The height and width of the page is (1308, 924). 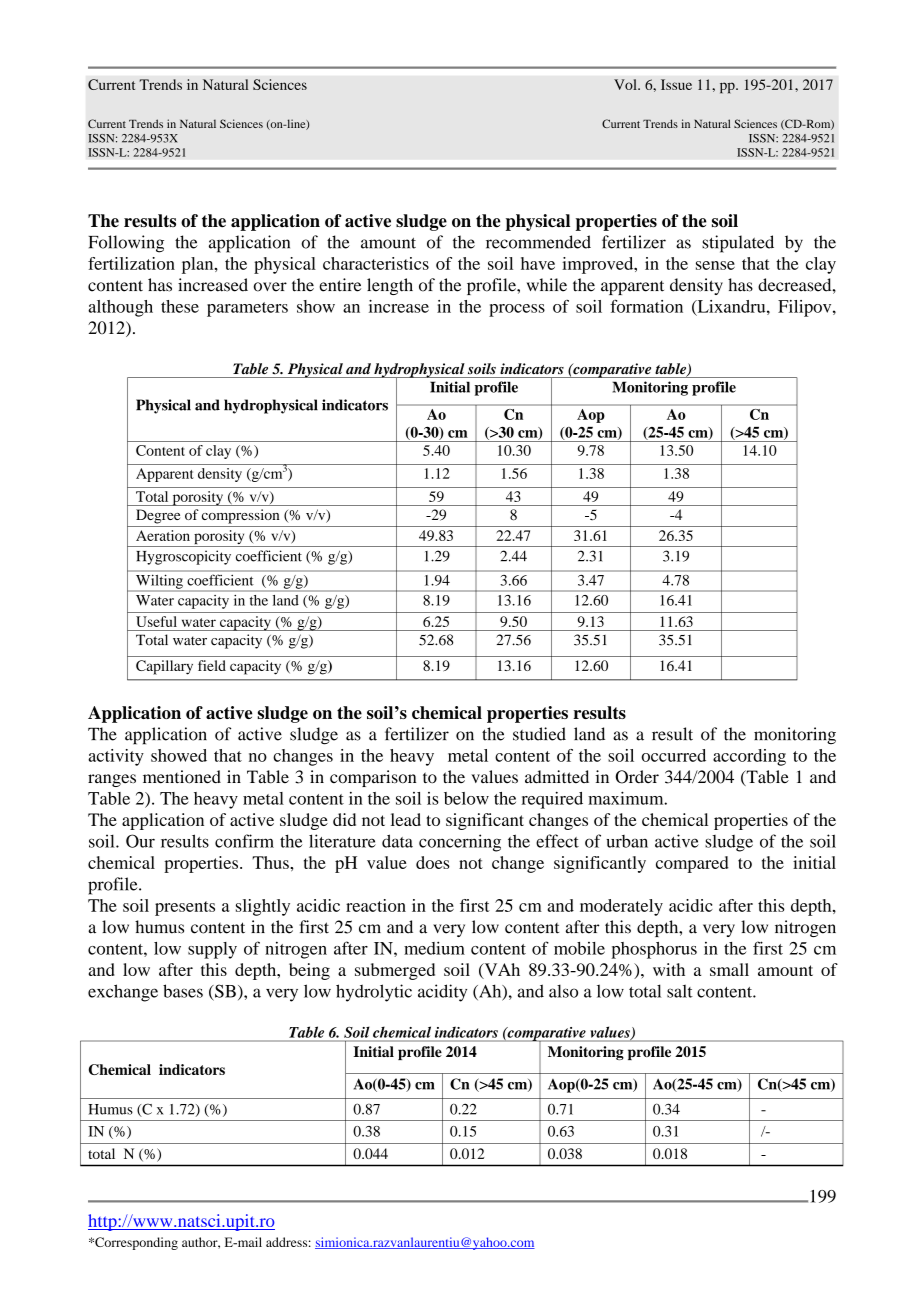 What do you see at coordinates (434, 948) in the page?
I see `medium` at bounding box center [434, 948].
